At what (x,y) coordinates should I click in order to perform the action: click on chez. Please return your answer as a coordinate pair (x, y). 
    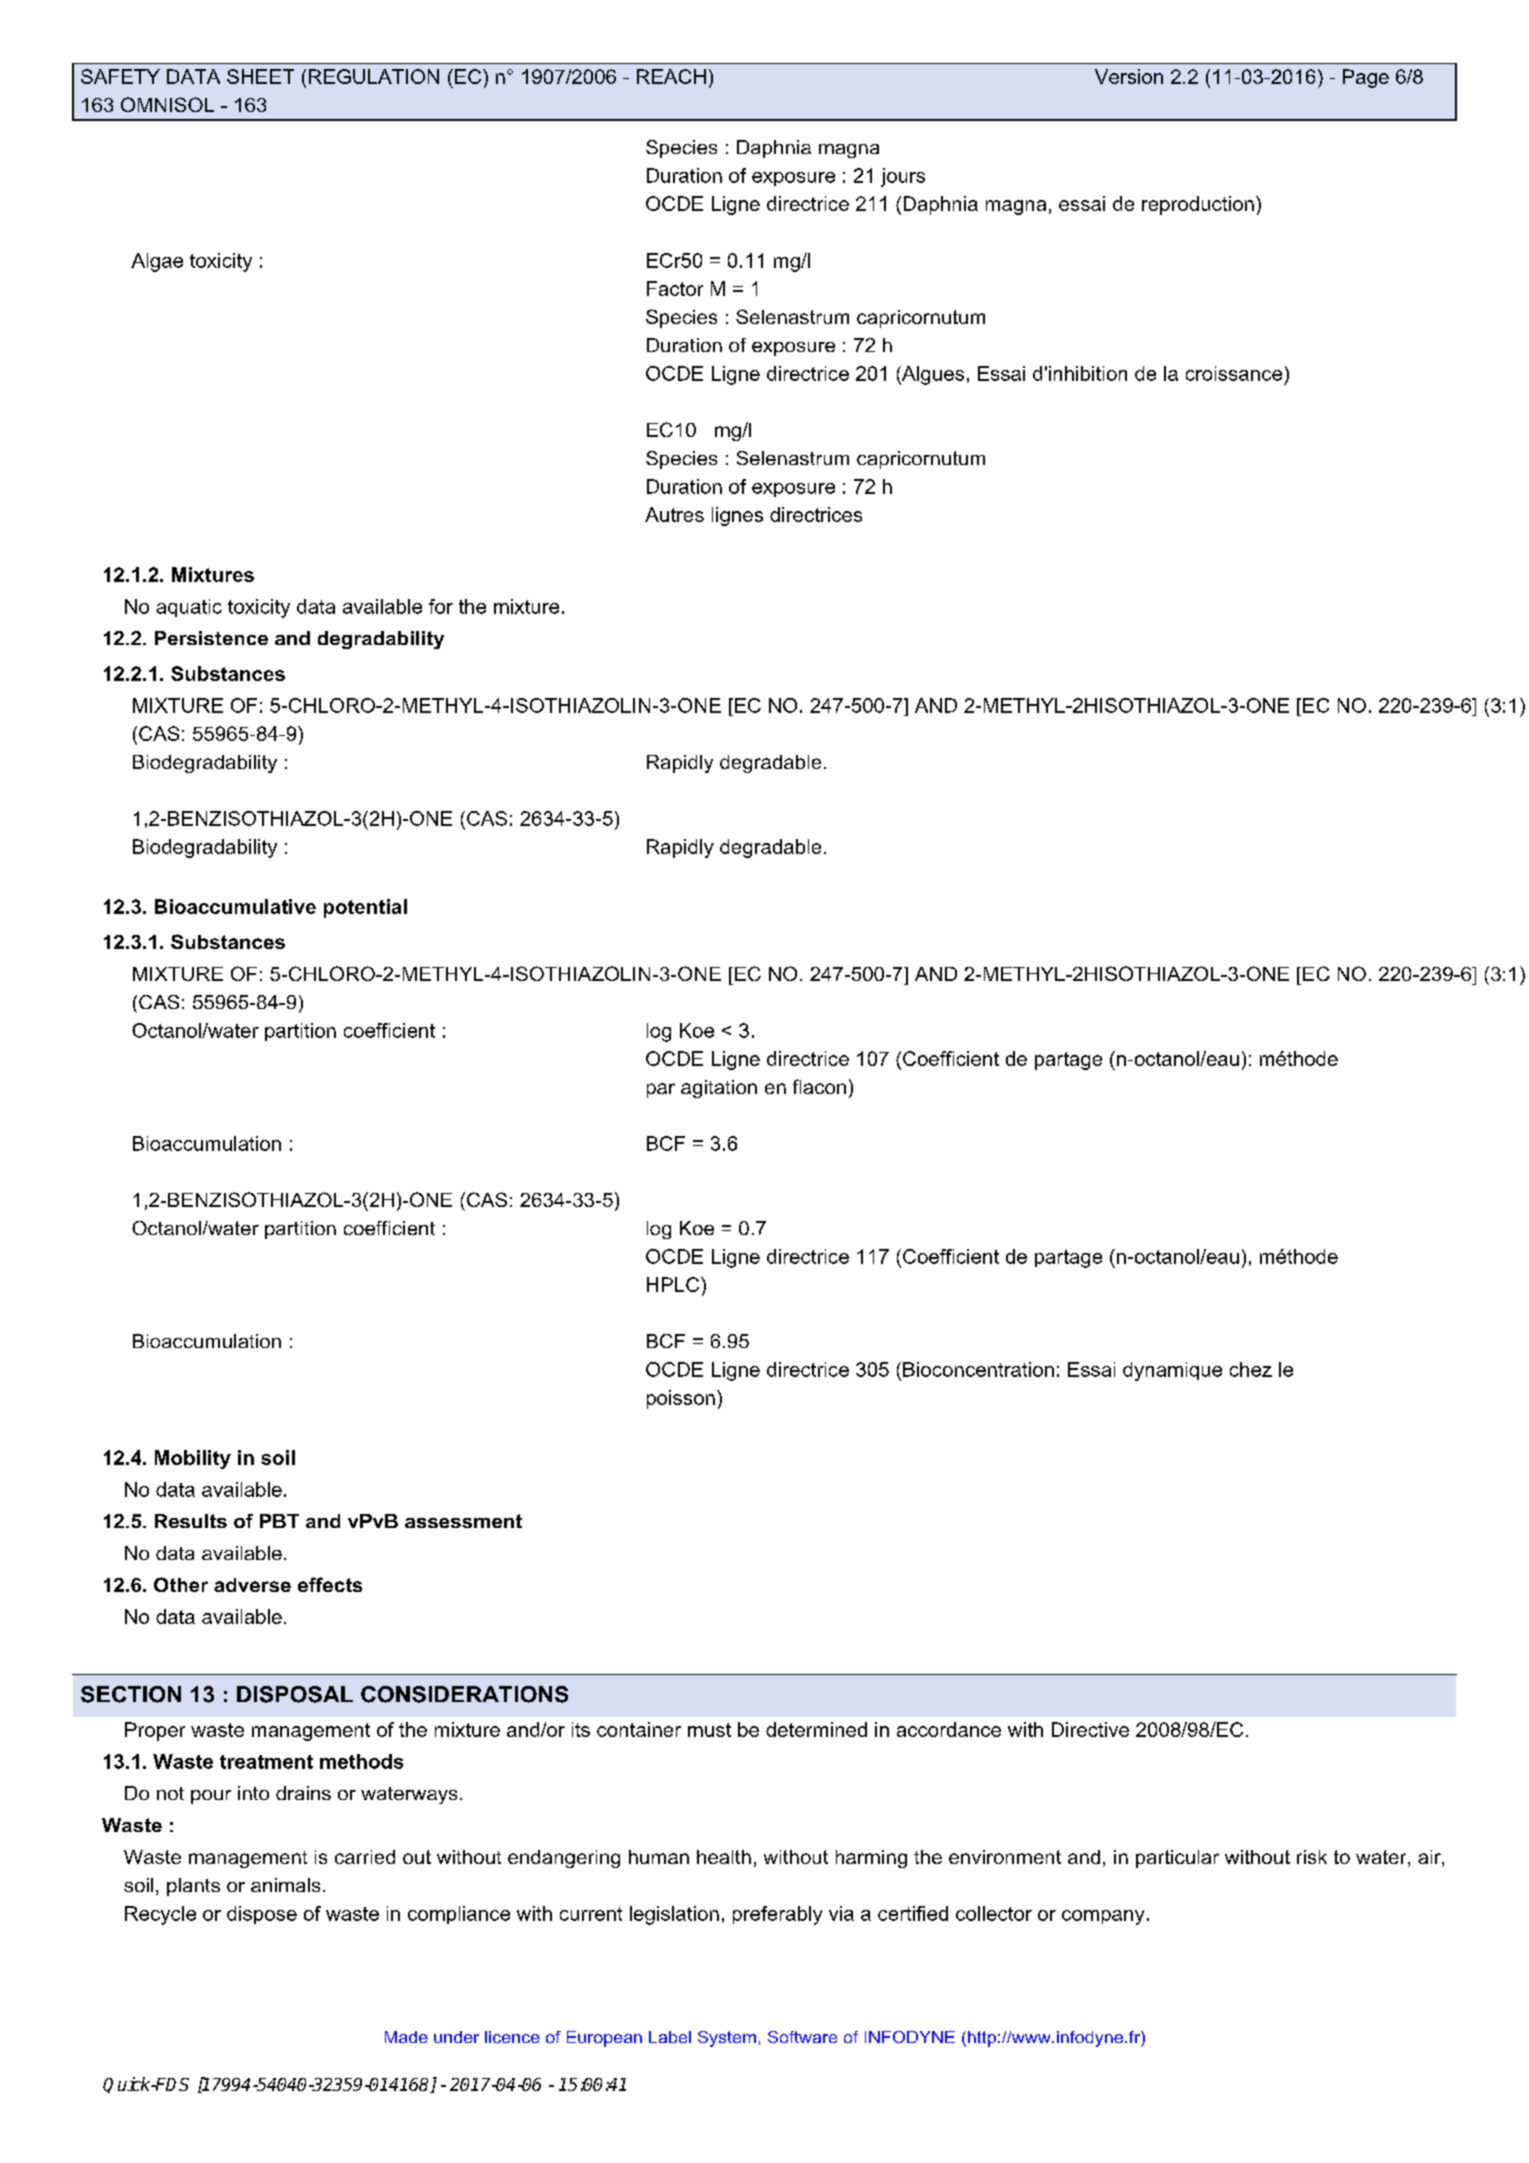
    Looking at the image, I should click on (1251, 1369).
